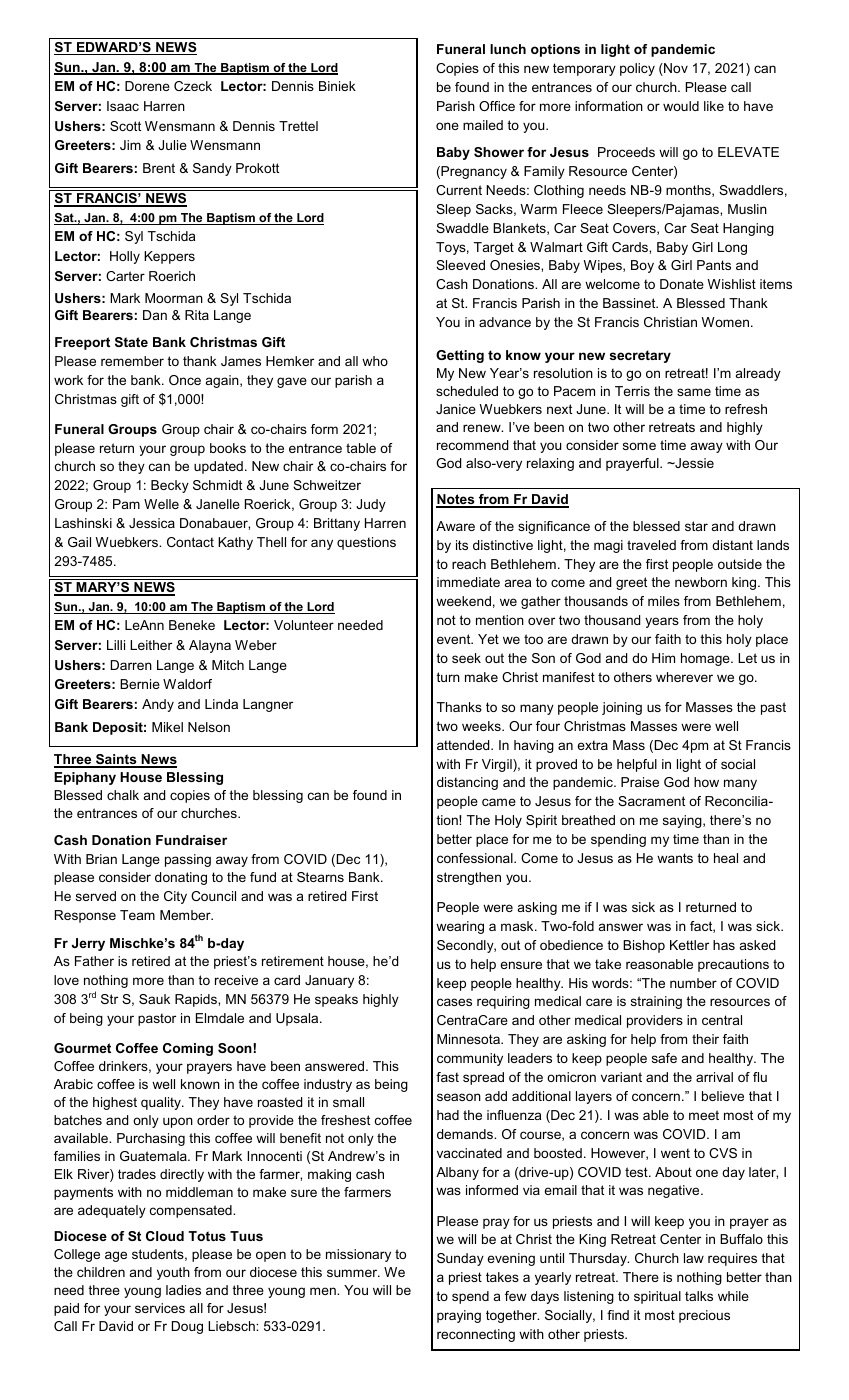 The image size is (849, 1400). I want to click on services, so click(160, 1308).
